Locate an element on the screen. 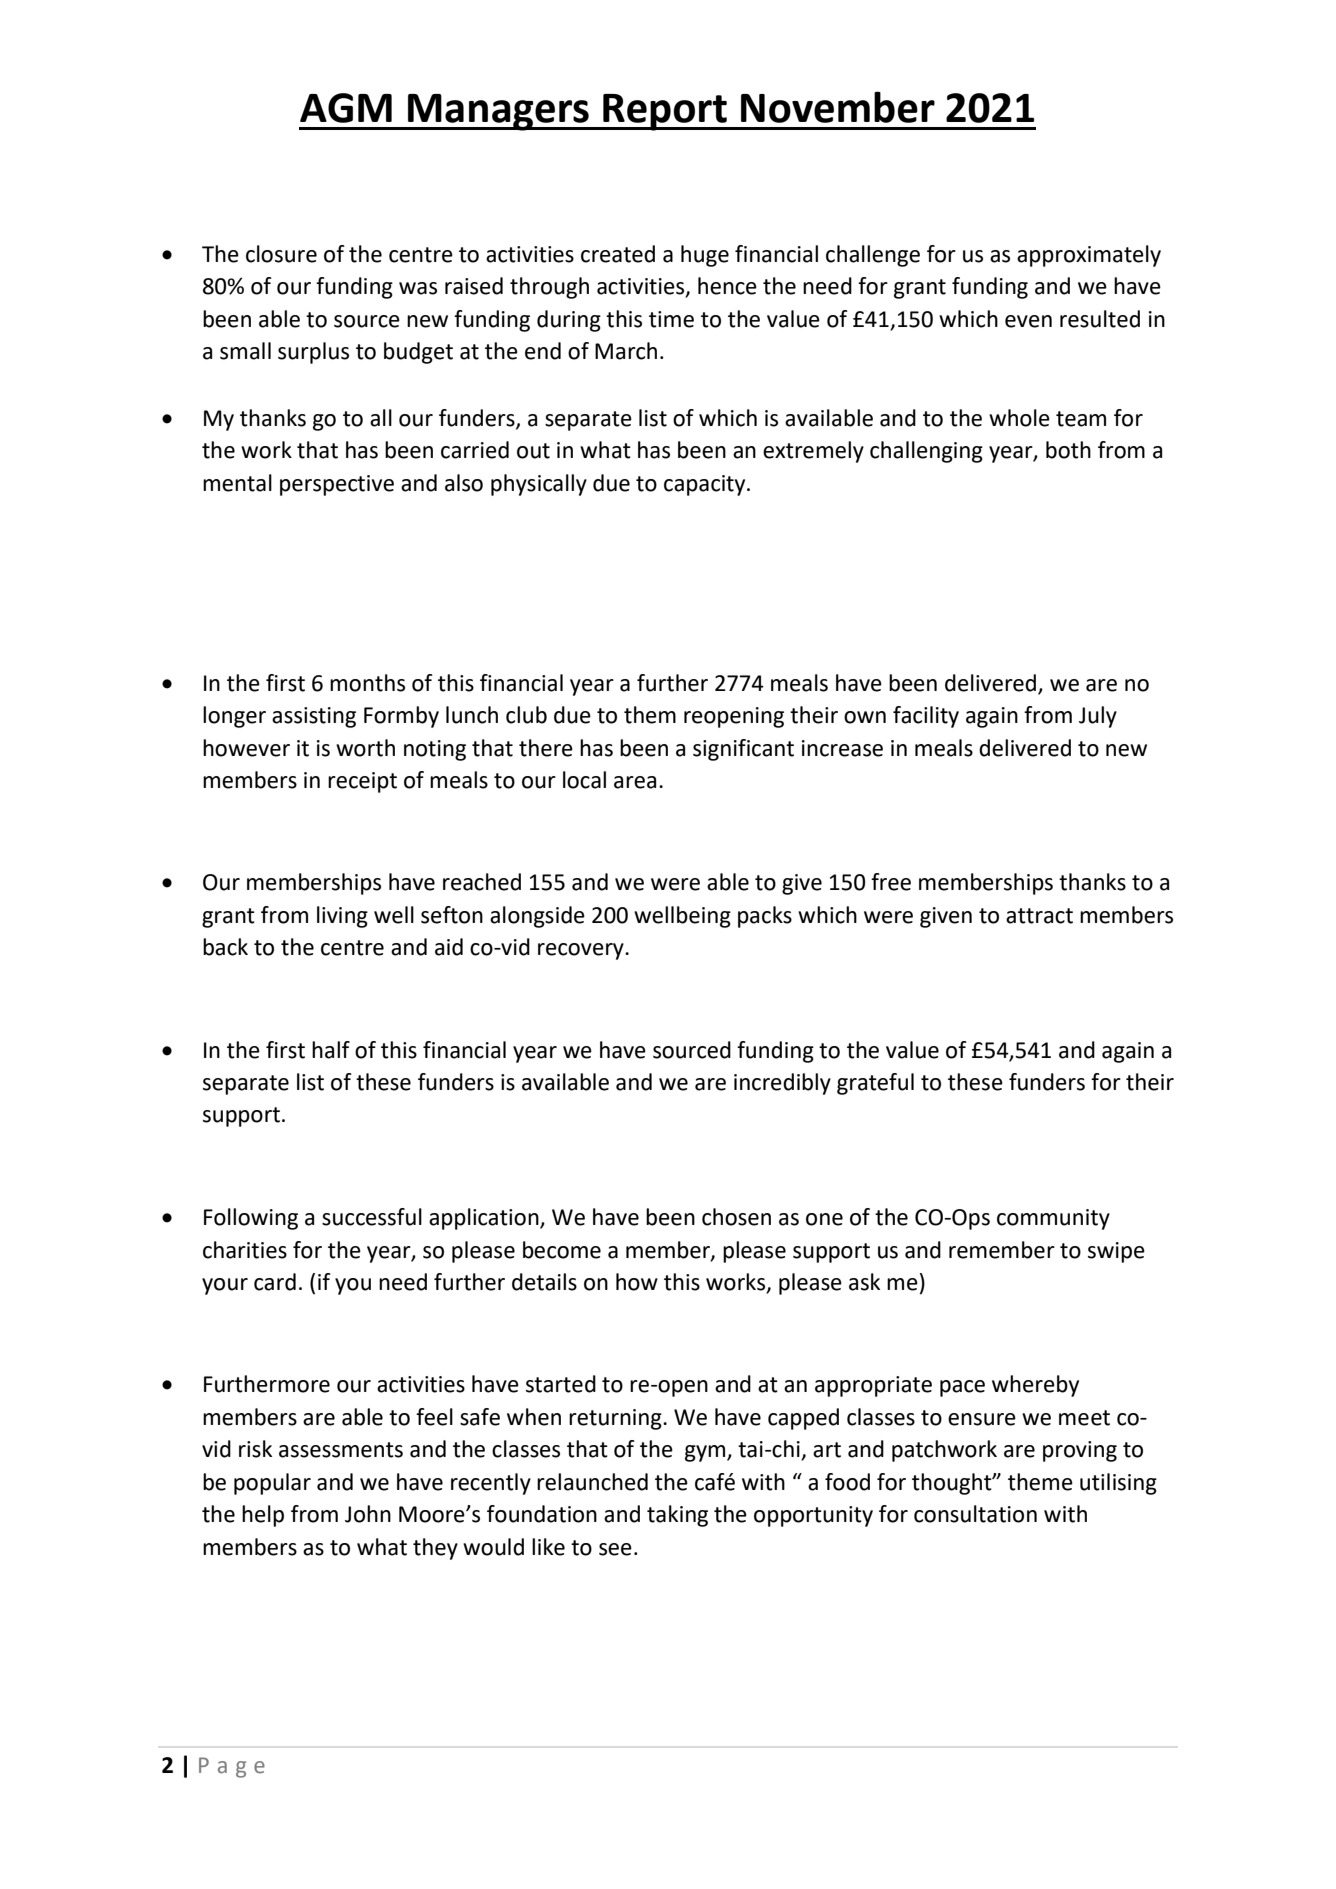 This screenshot has width=1336, height=1889. John is located at coordinates (368, 1514).
